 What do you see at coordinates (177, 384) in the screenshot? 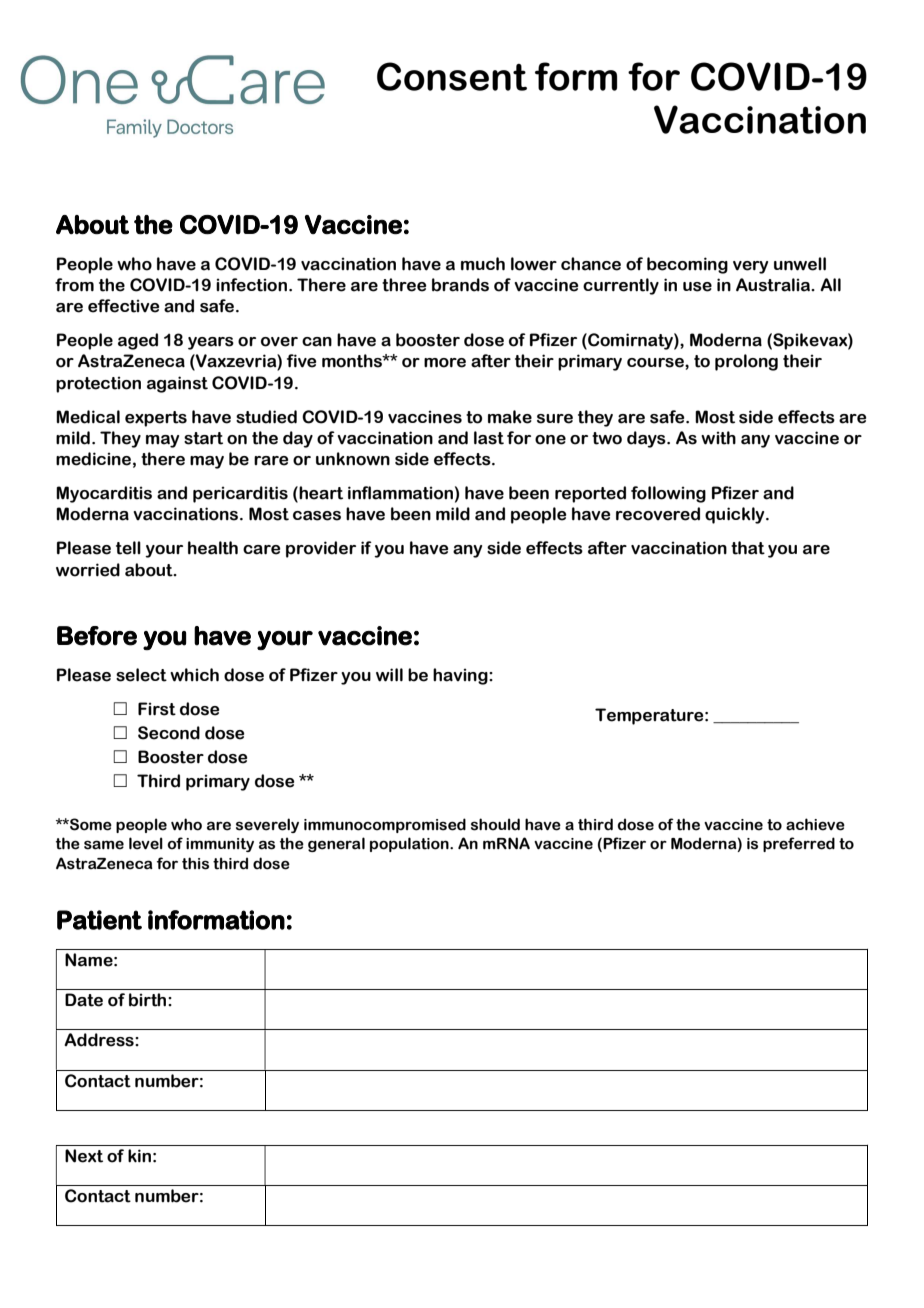
I see `against` at bounding box center [177, 384].
